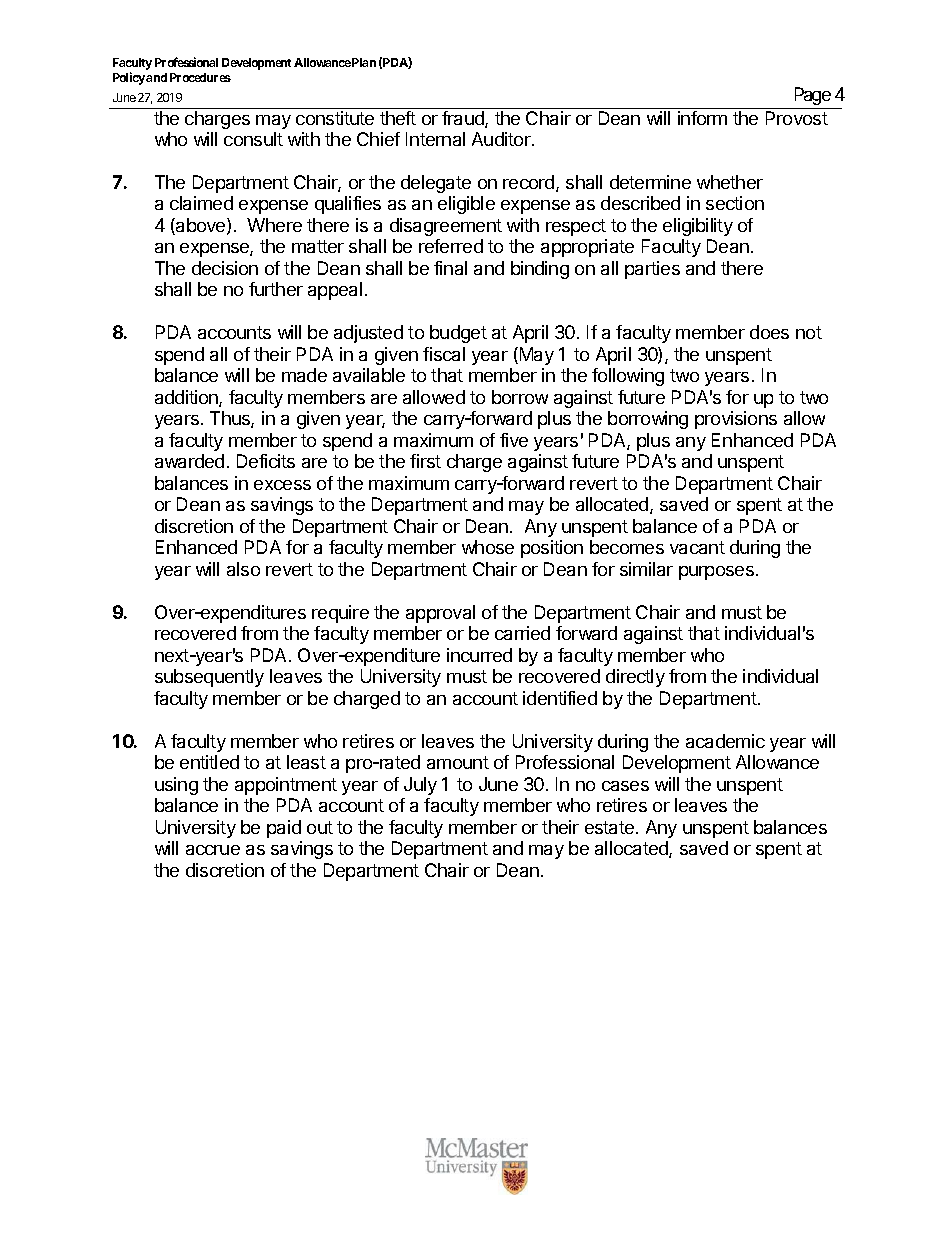 This page has height=1233, width=952. I want to click on inform, so click(702, 118).
